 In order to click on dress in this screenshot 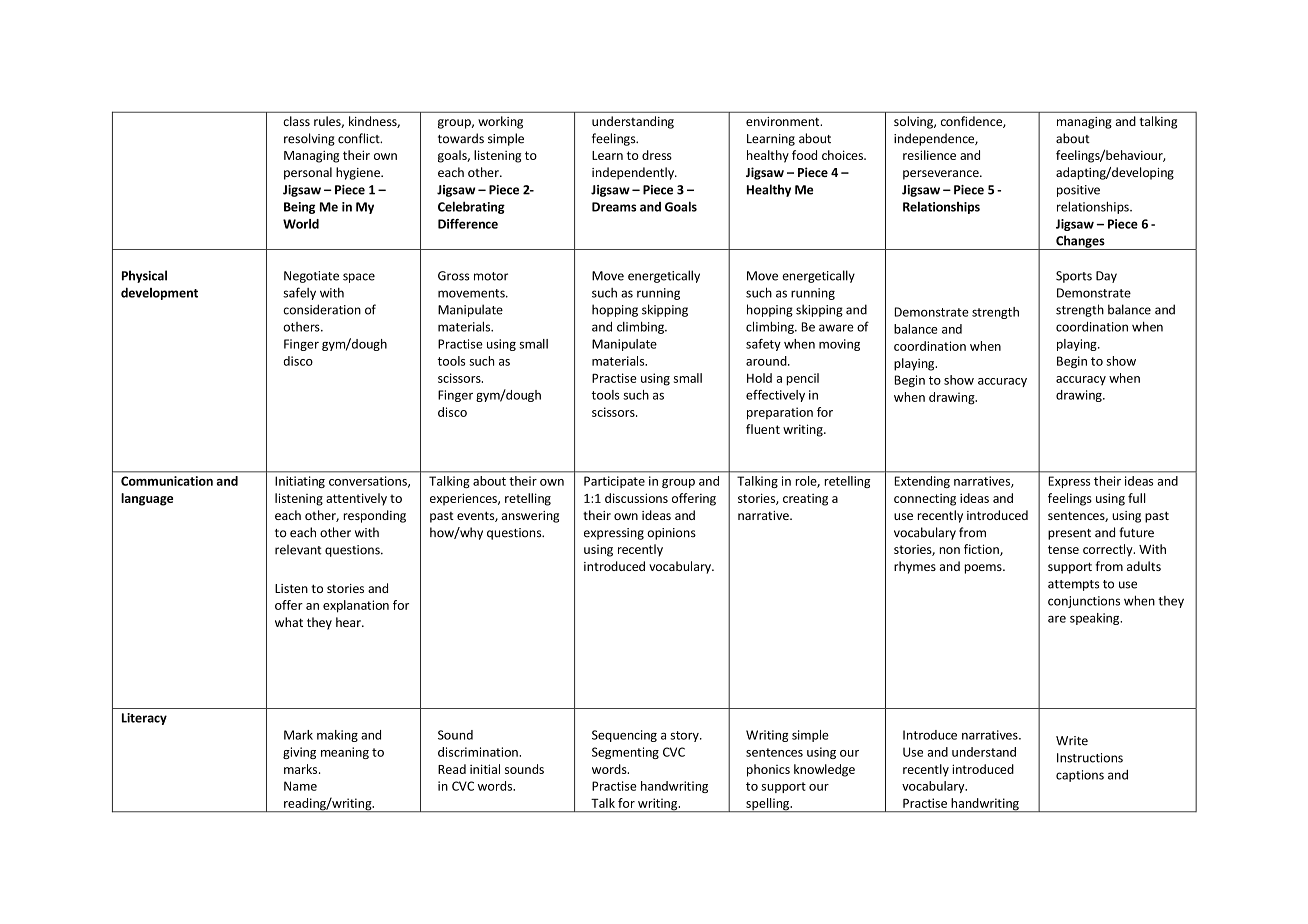, I will do `click(657, 155)`.
